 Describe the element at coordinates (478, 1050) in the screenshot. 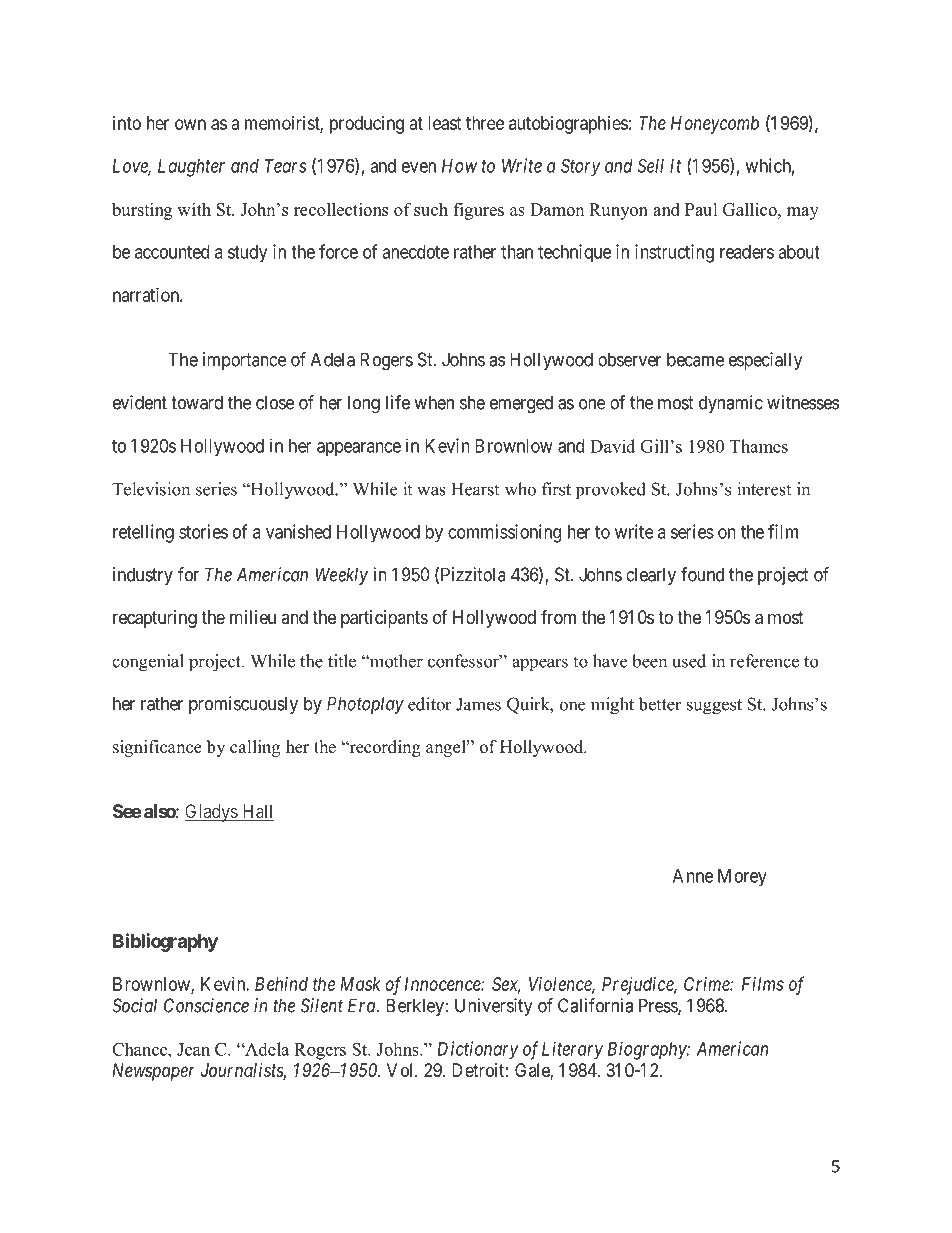

I see `Dictionary` at that location.
